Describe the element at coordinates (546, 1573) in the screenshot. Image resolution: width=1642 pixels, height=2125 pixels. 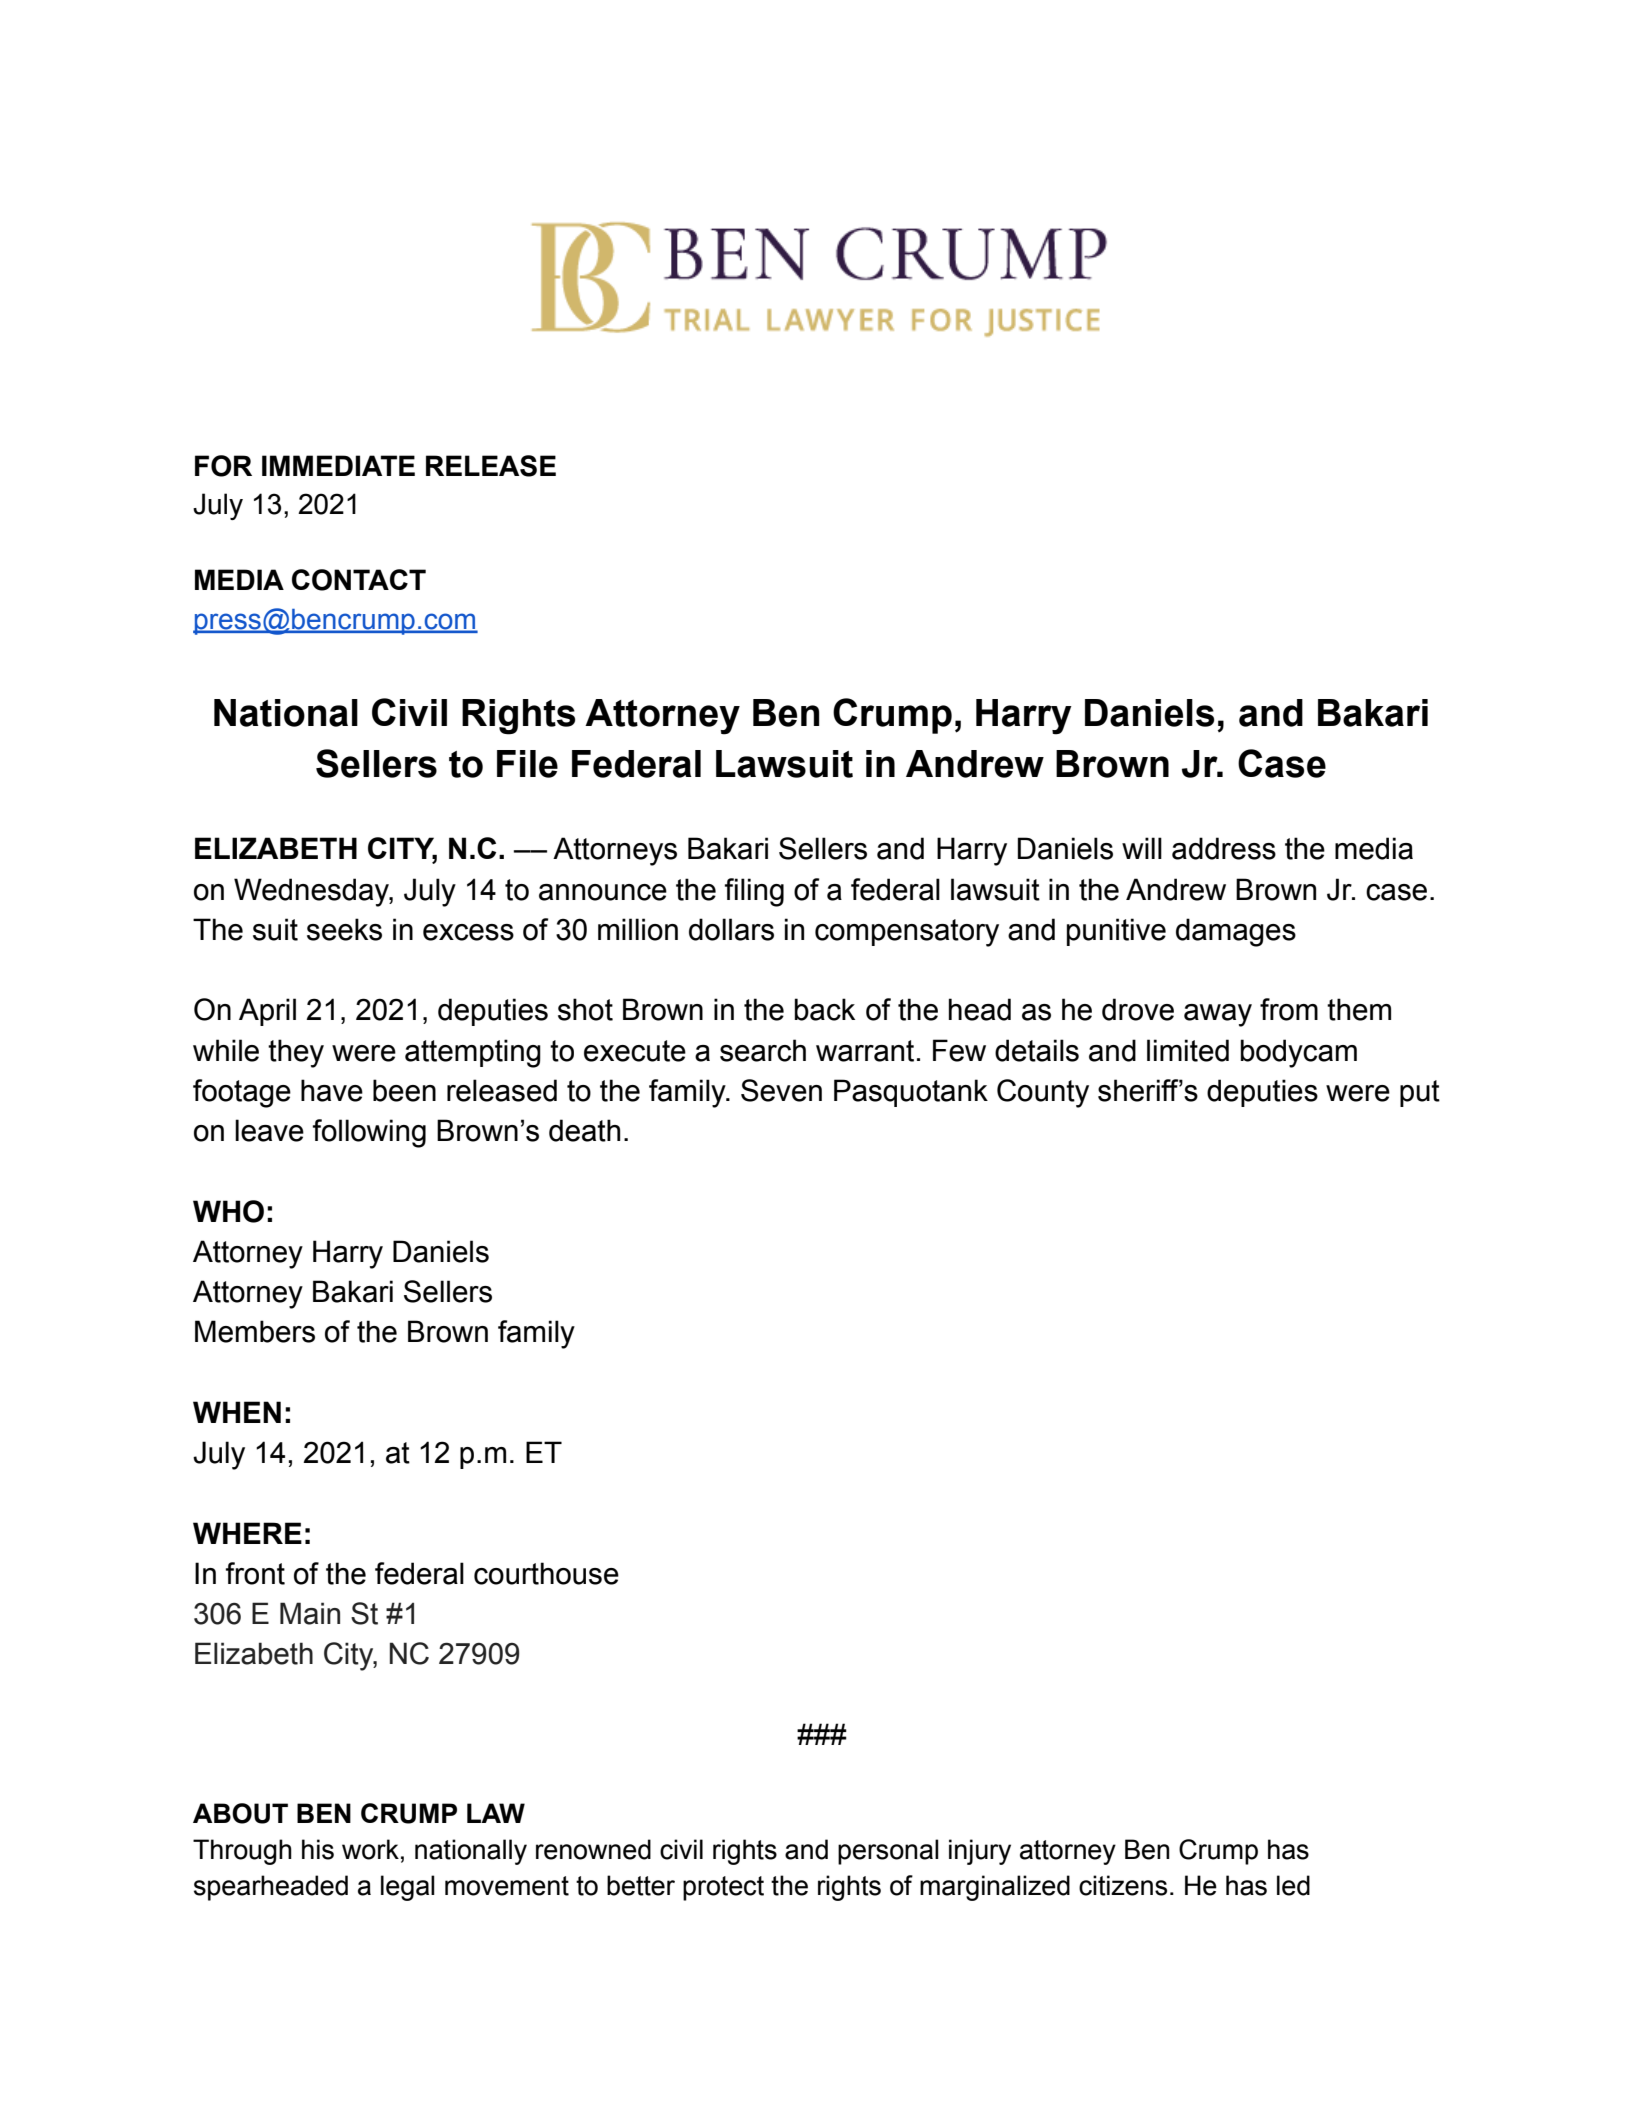
I see `courthouse` at that location.
